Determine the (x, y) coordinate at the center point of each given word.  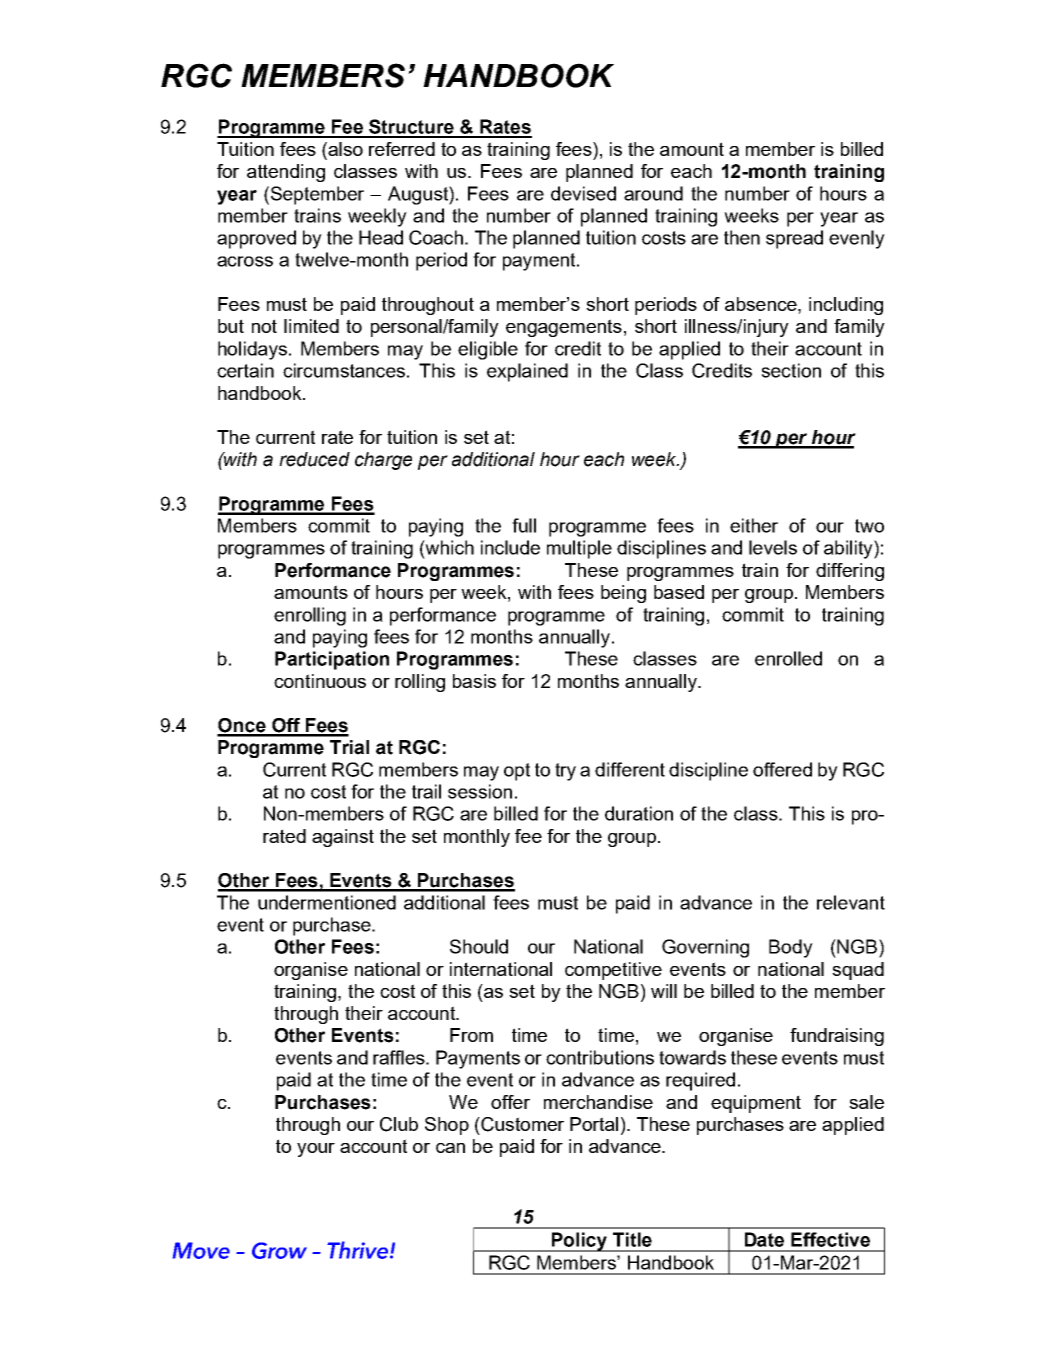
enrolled (788, 658)
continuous (320, 681)
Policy (579, 1242)
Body (791, 948)
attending (286, 173)
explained (527, 372)
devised (583, 193)
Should (479, 946)
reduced (314, 459)
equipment (756, 1104)
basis (474, 681)
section (791, 370)
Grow (279, 1250)
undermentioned (327, 902)
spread (794, 239)
